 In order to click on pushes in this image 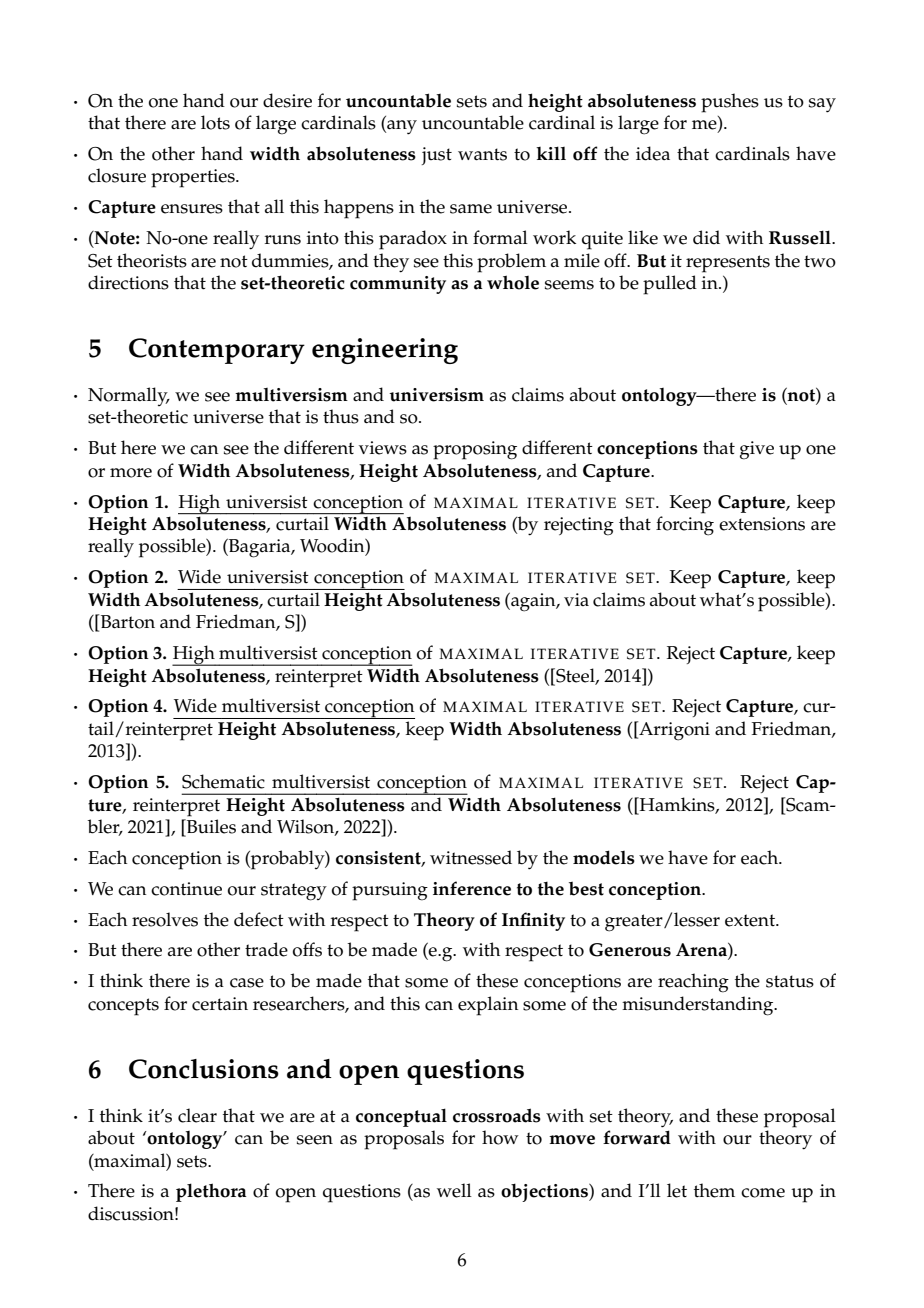, I will do `click(730, 103)`.
